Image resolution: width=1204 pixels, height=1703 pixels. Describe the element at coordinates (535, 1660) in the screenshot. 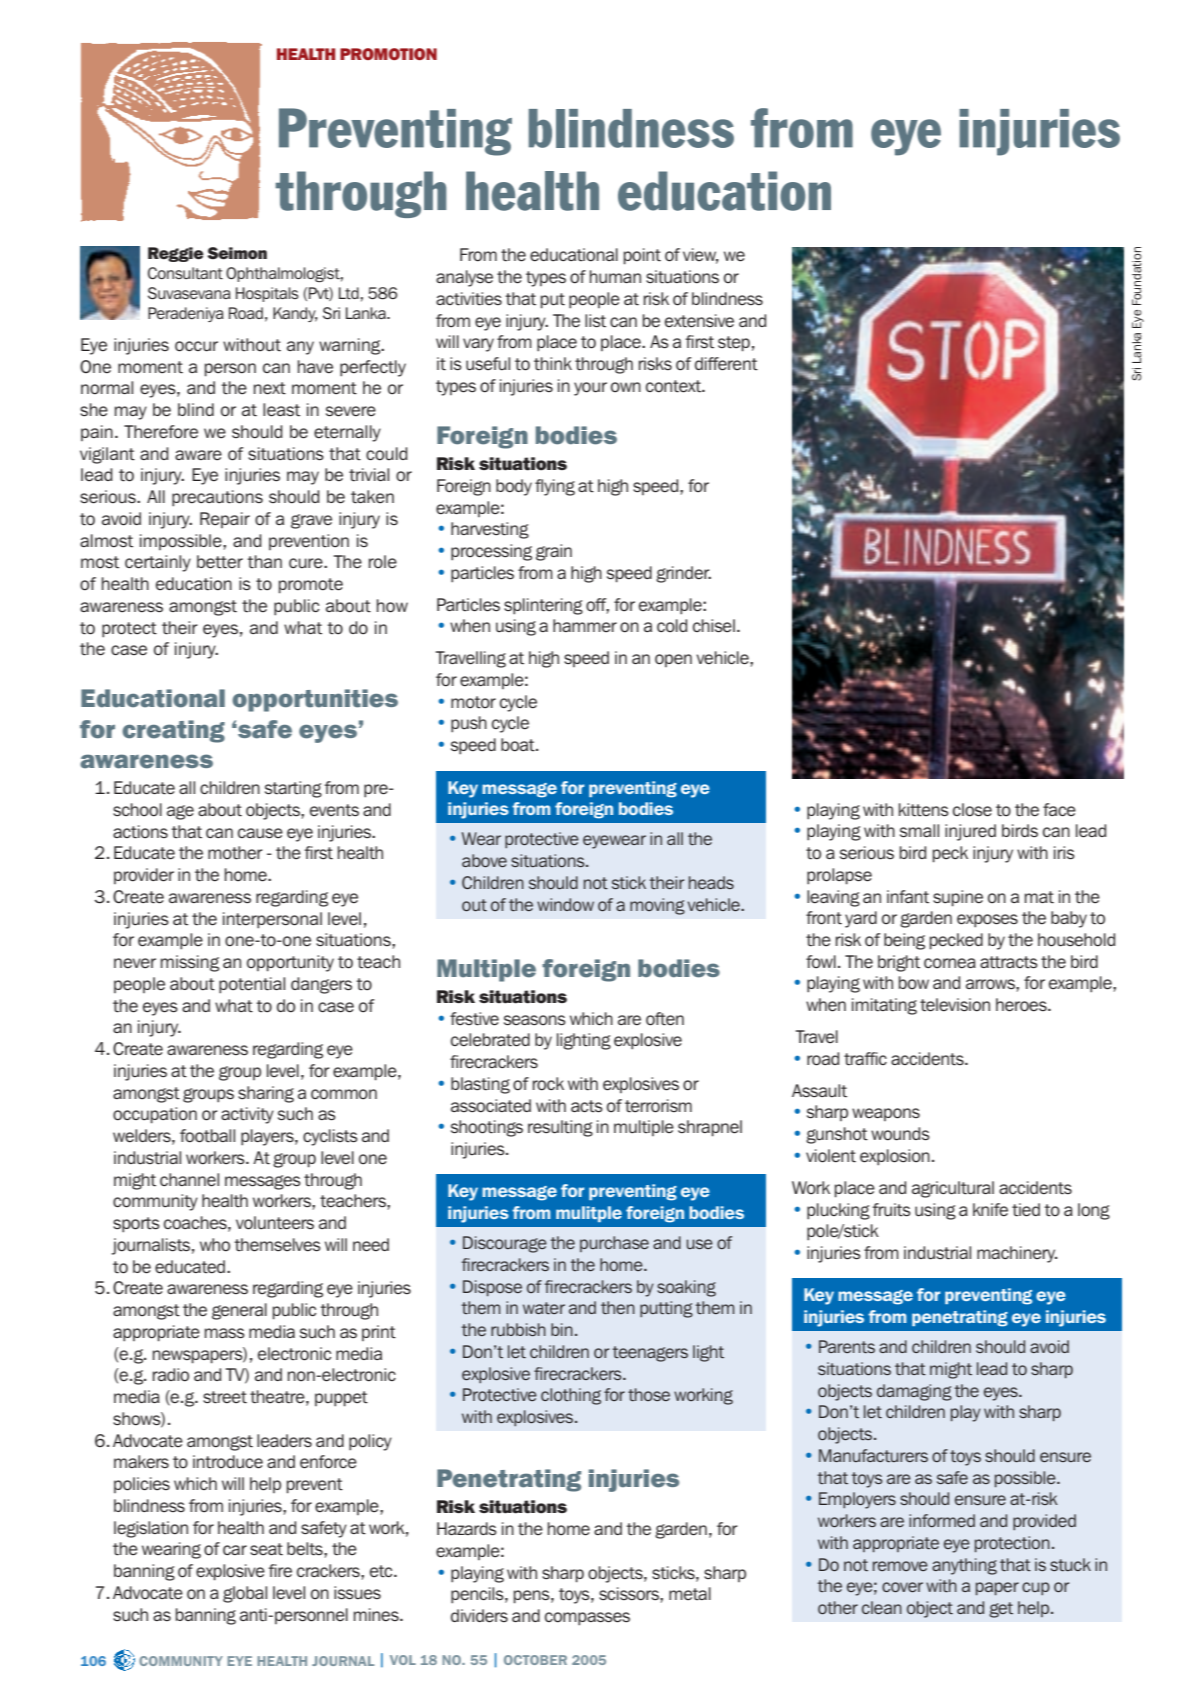

I see `OCTOBER` at that location.
